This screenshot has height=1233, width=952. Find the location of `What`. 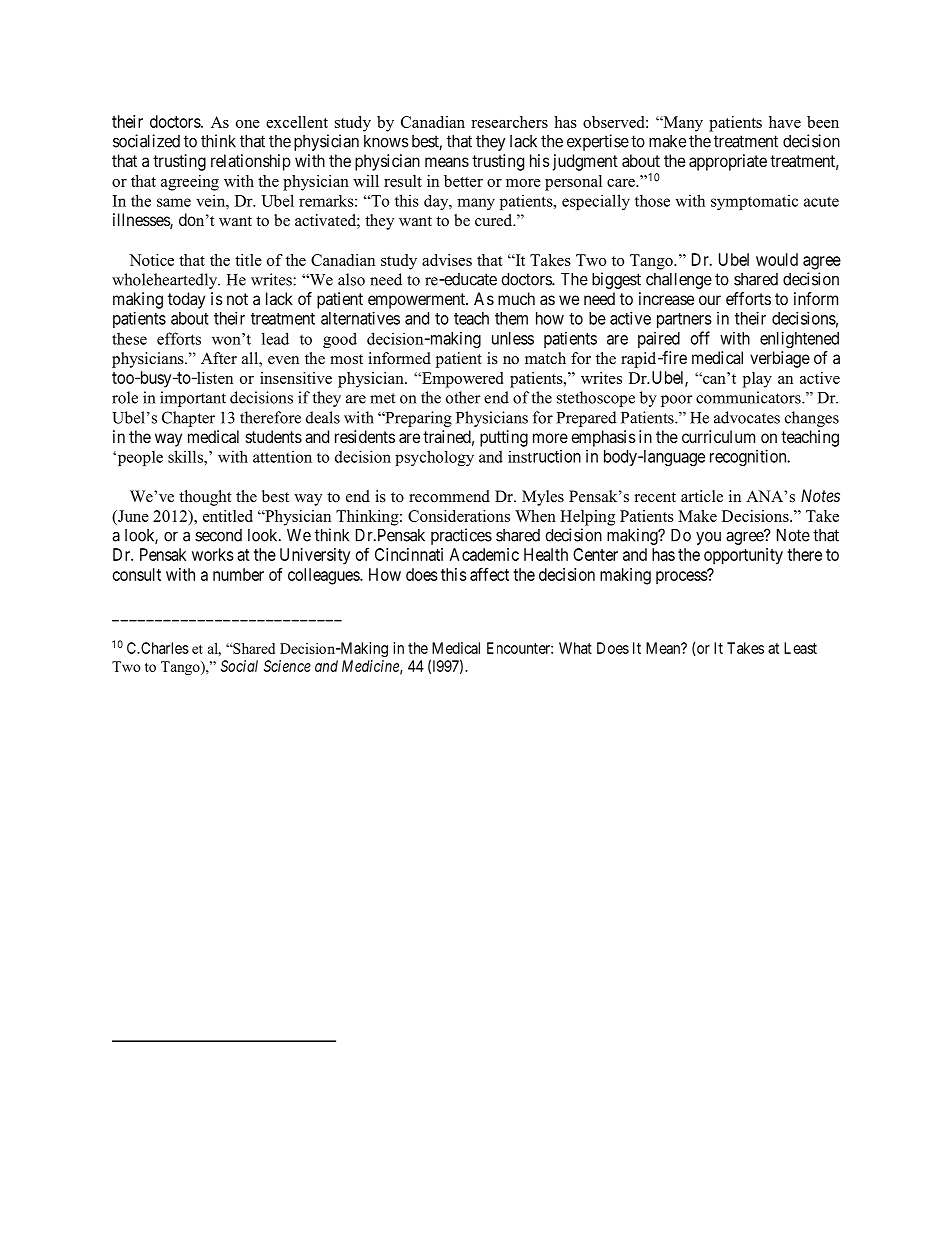

What is located at coordinates (575, 648).
